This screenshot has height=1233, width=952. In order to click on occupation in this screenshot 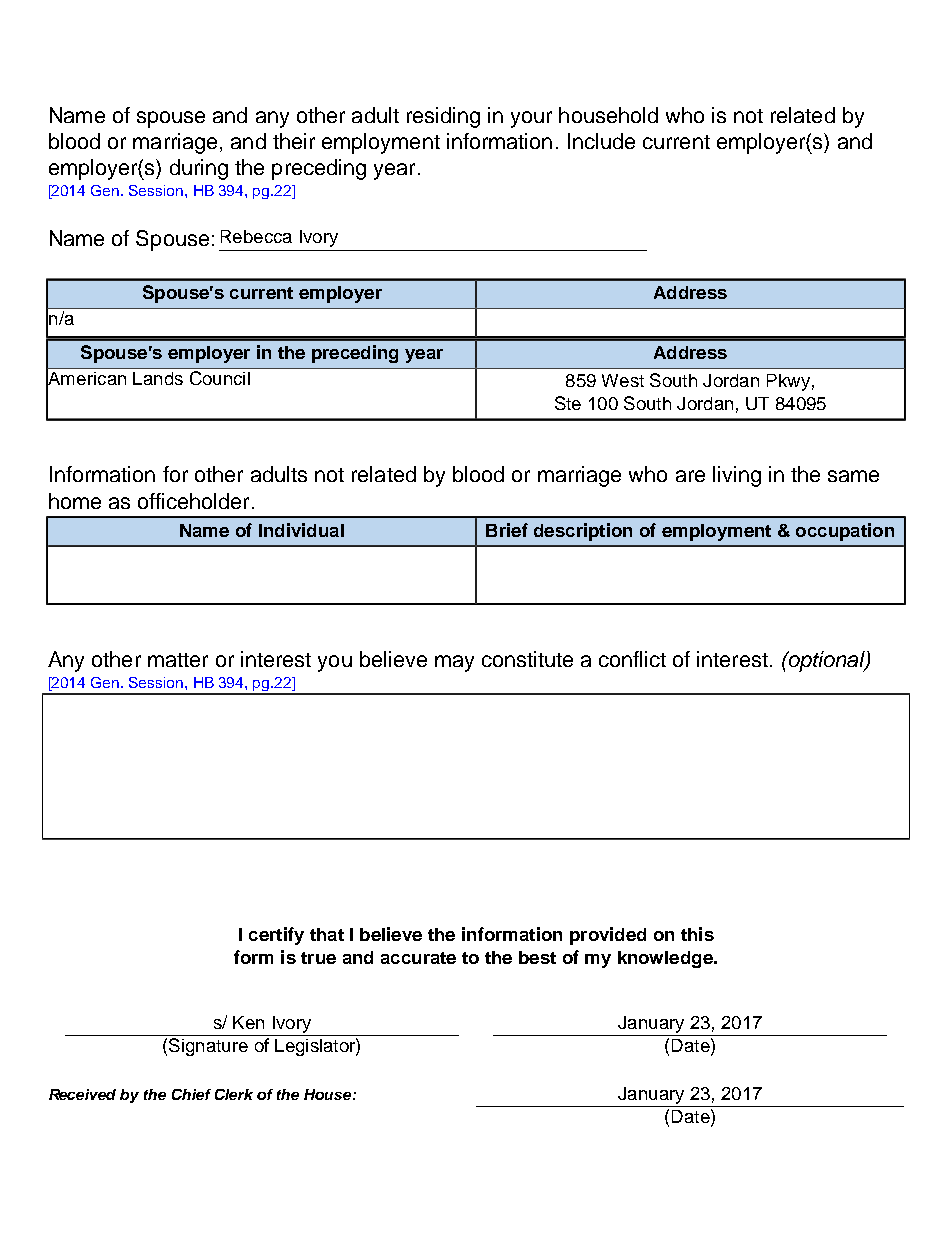, I will do `click(845, 532)`.
